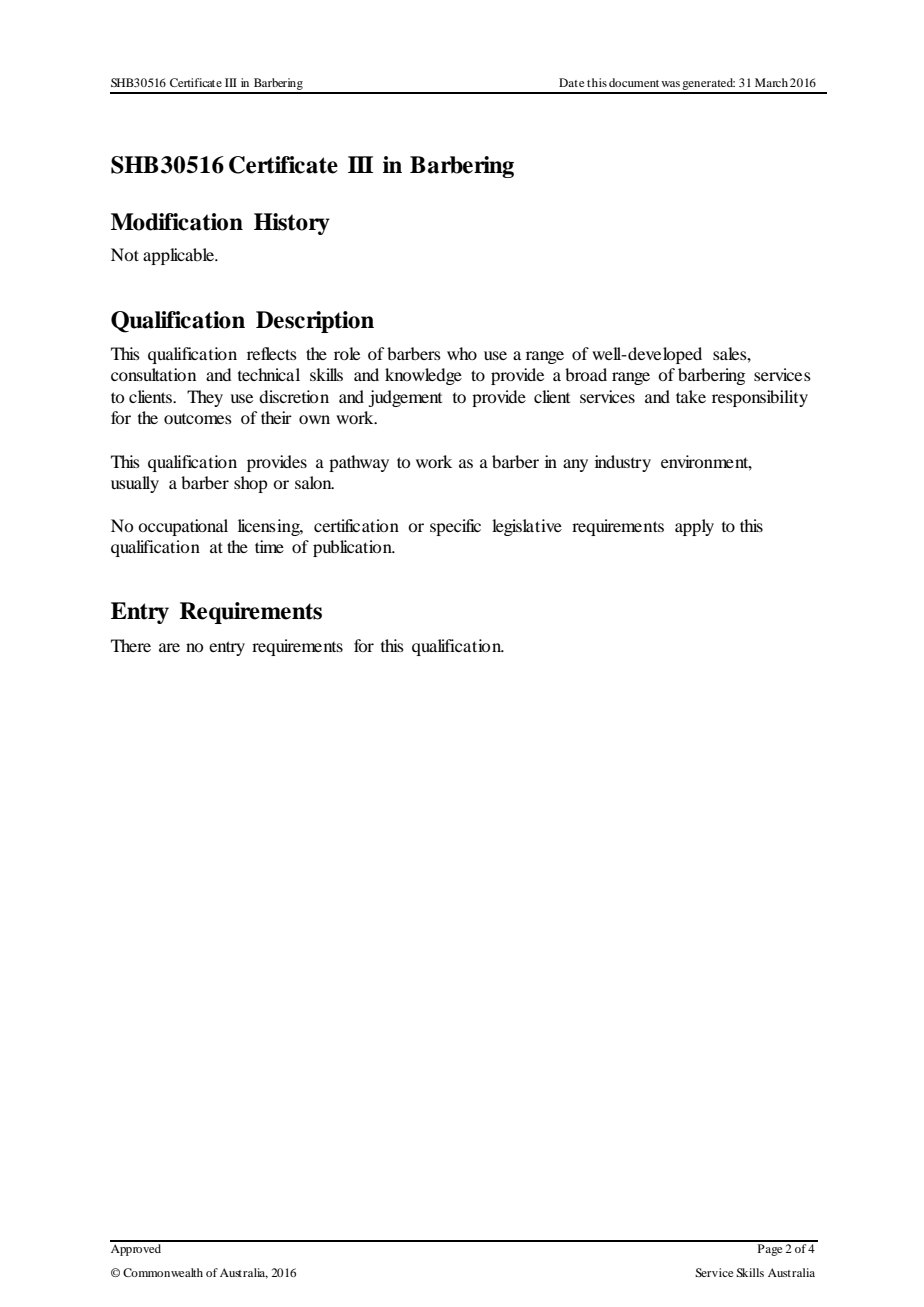 This document has width=924, height=1307. What do you see at coordinates (131, 645) in the document?
I see `There` at bounding box center [131, 645].
